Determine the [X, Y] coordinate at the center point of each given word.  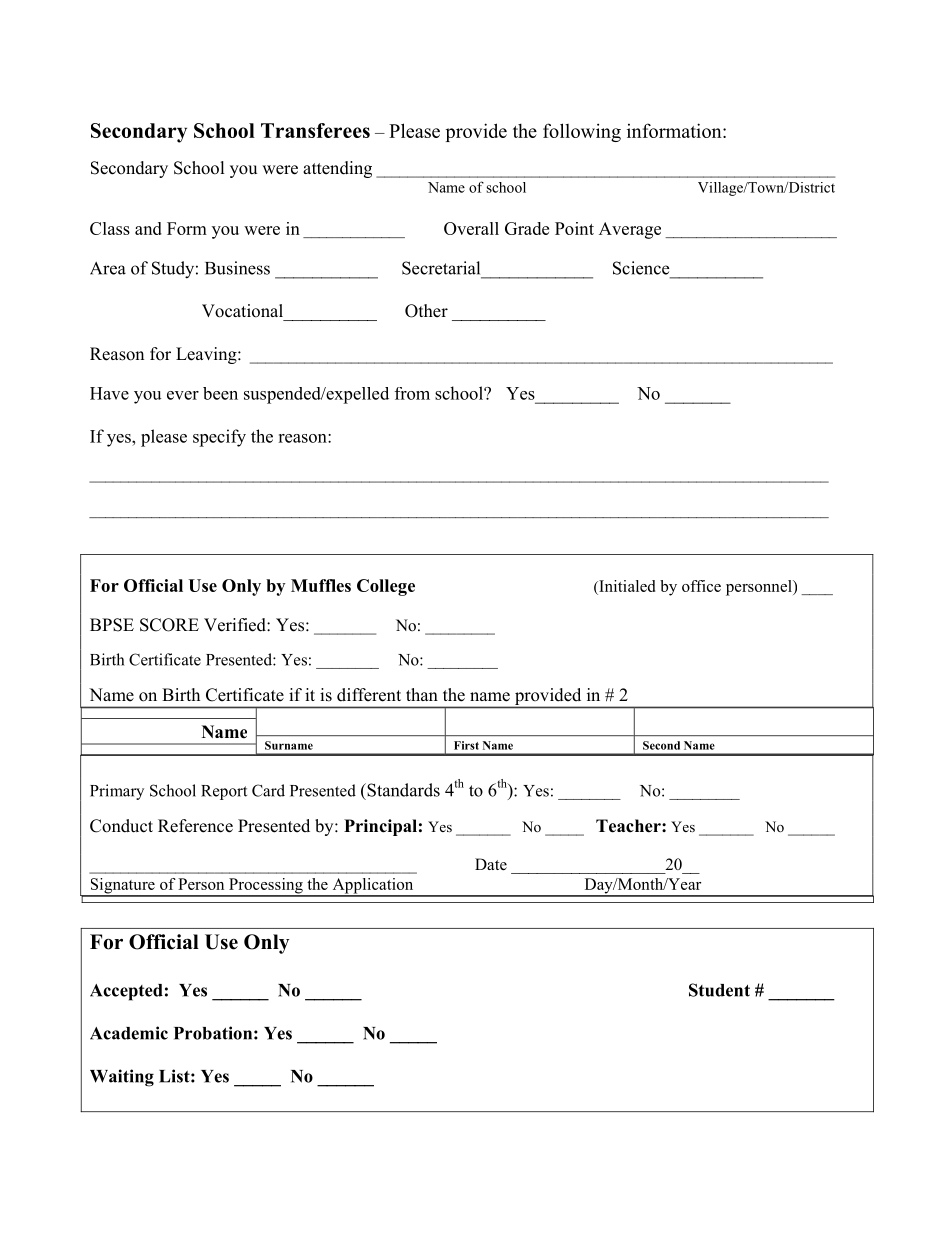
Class [110, 228]
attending [337, 169]
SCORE [169, 625]
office [701, 586]
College [386, 587]
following [582, 132]
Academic [129, 1033]
